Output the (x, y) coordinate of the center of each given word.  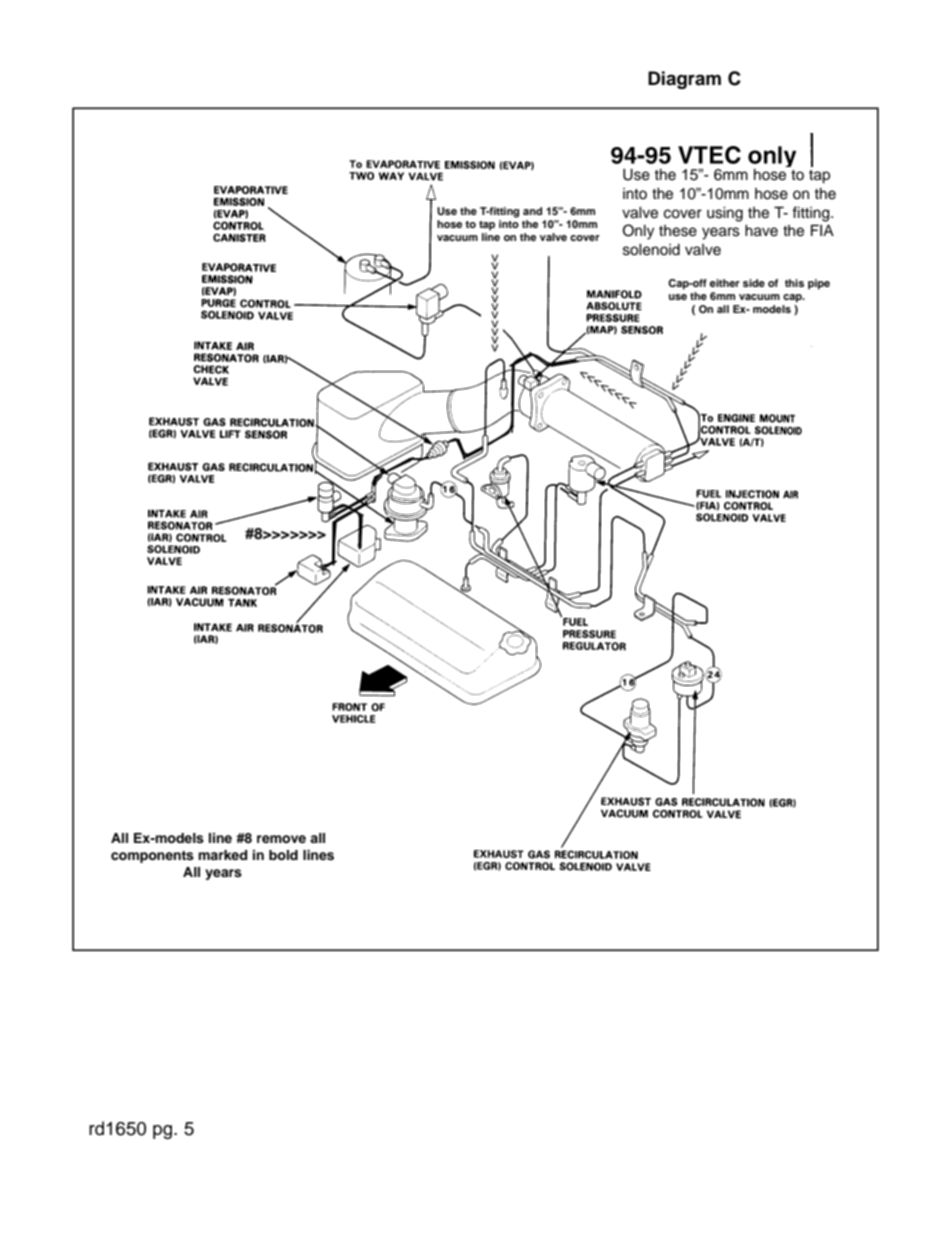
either (725, 283)
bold (283, 855)
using (725, 214)
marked (222, 855)
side (754, 283)
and (532, 211)
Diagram (684, 80)
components (152, 857)
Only (638, 232)
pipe (819, 284)
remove (281, 839)
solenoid (651, 250)
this (794, 283)
